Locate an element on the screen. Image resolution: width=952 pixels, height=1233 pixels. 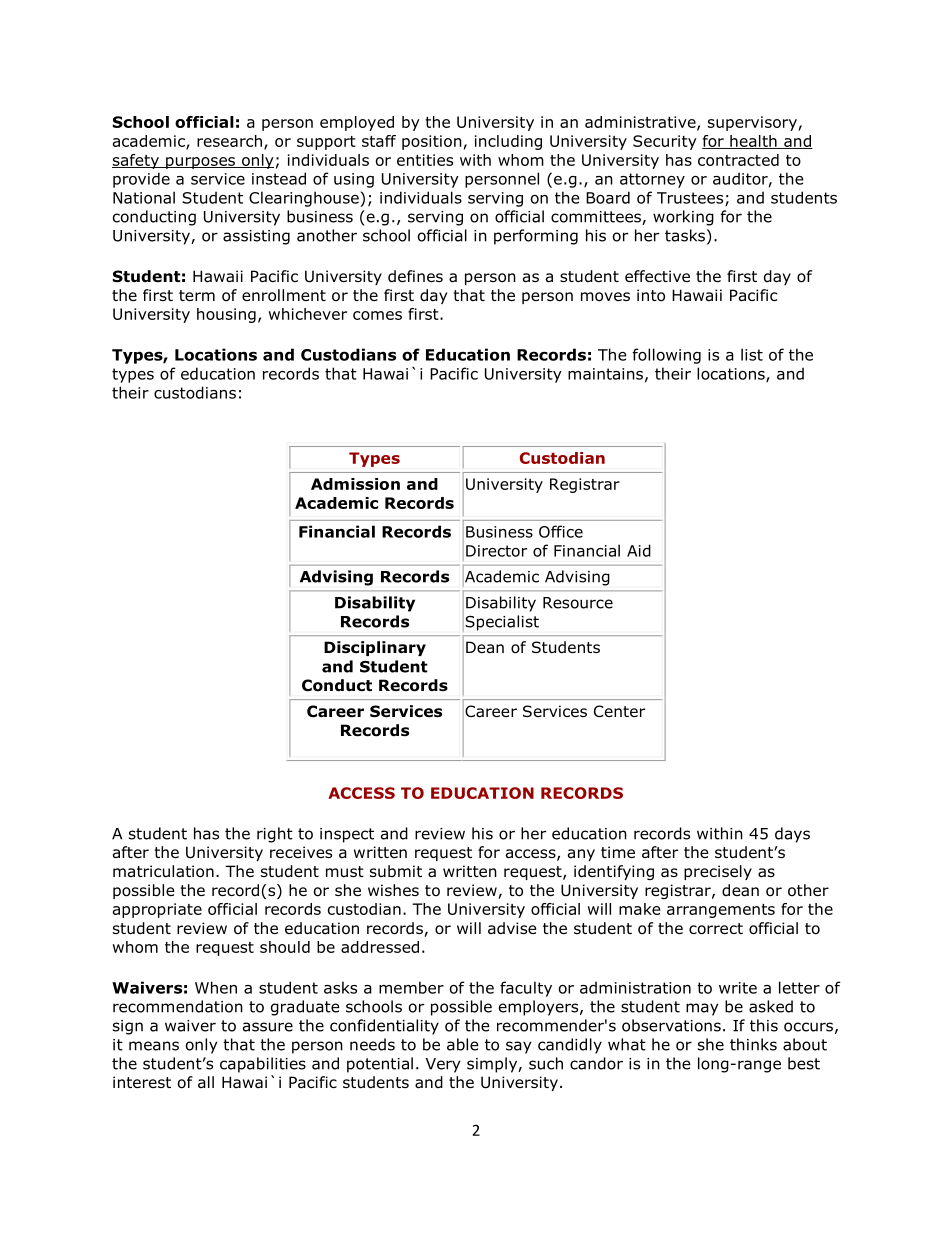
all is located at coordinates (206, 1082).
